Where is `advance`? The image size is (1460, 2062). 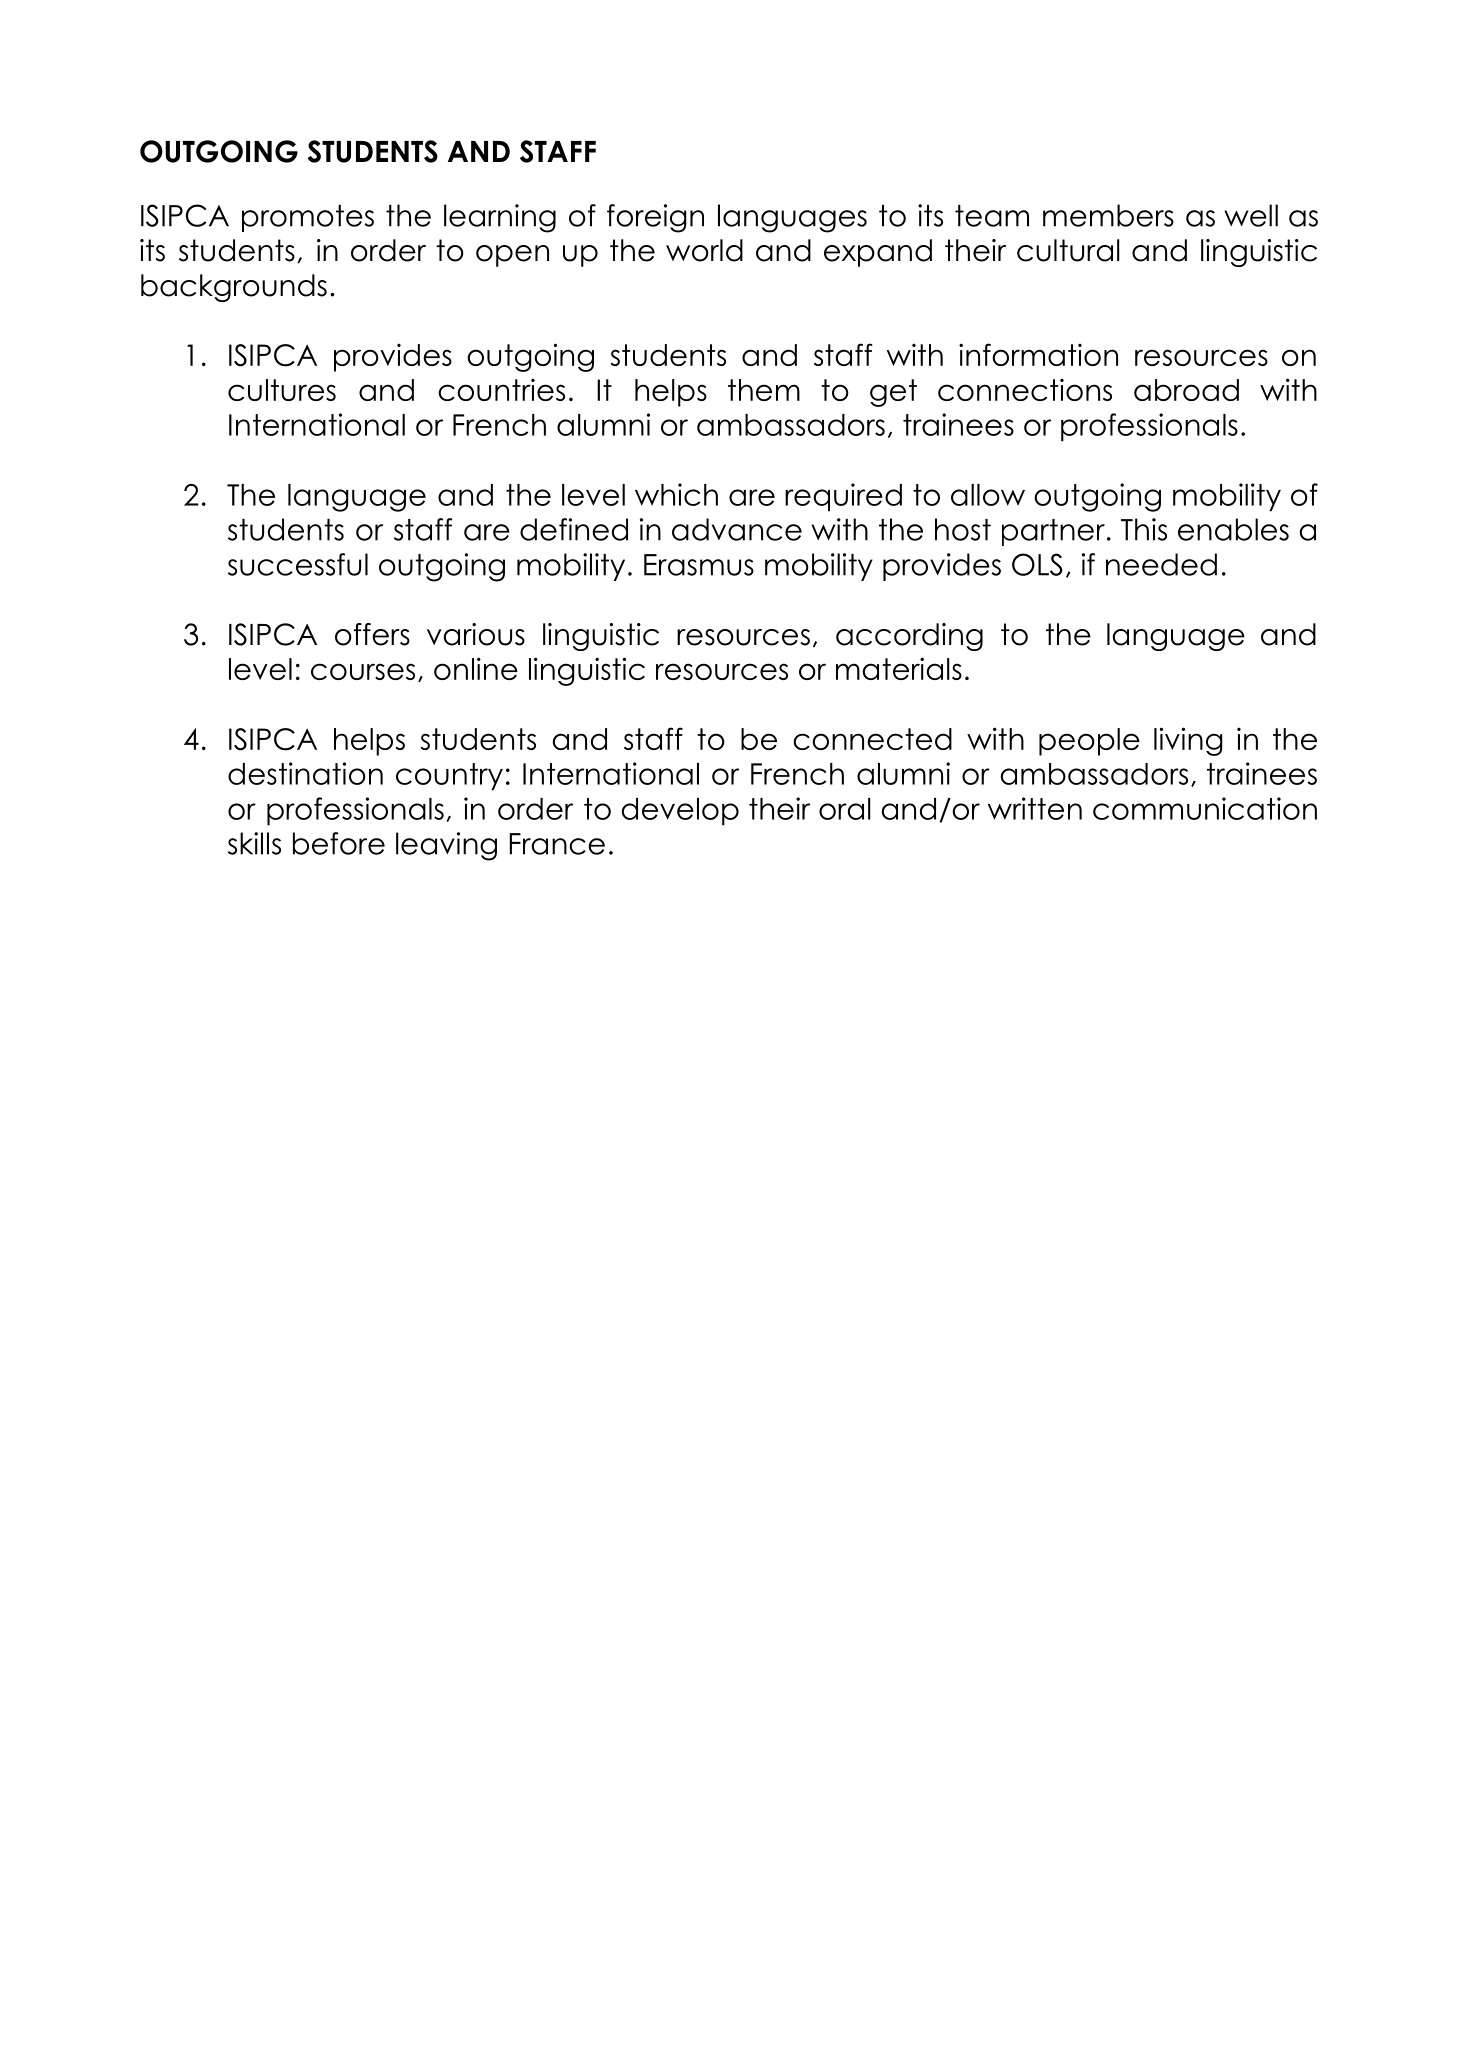
advance is located at coordinates (737, 529).
